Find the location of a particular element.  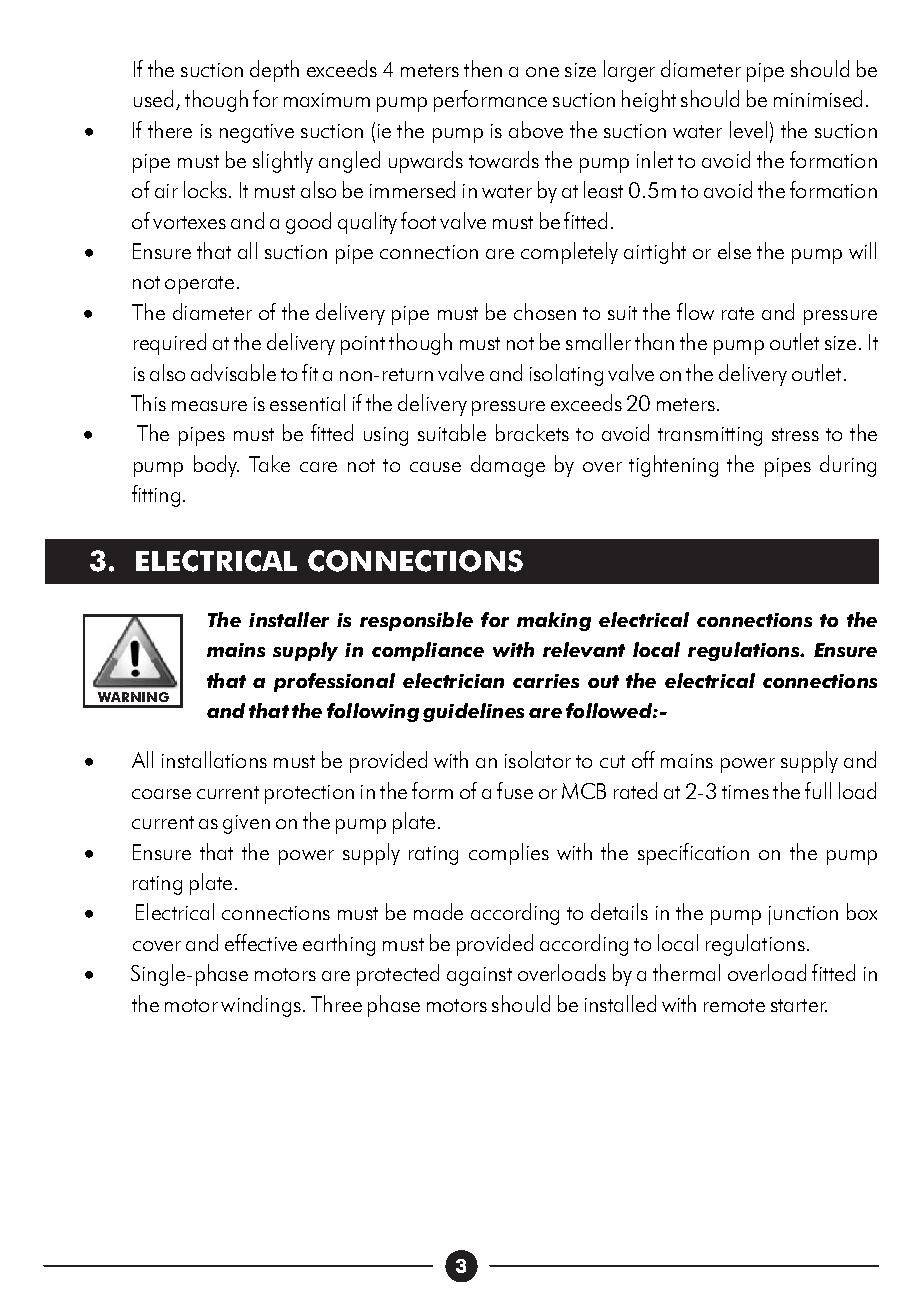

depth is located at coordinates (274, 71).
